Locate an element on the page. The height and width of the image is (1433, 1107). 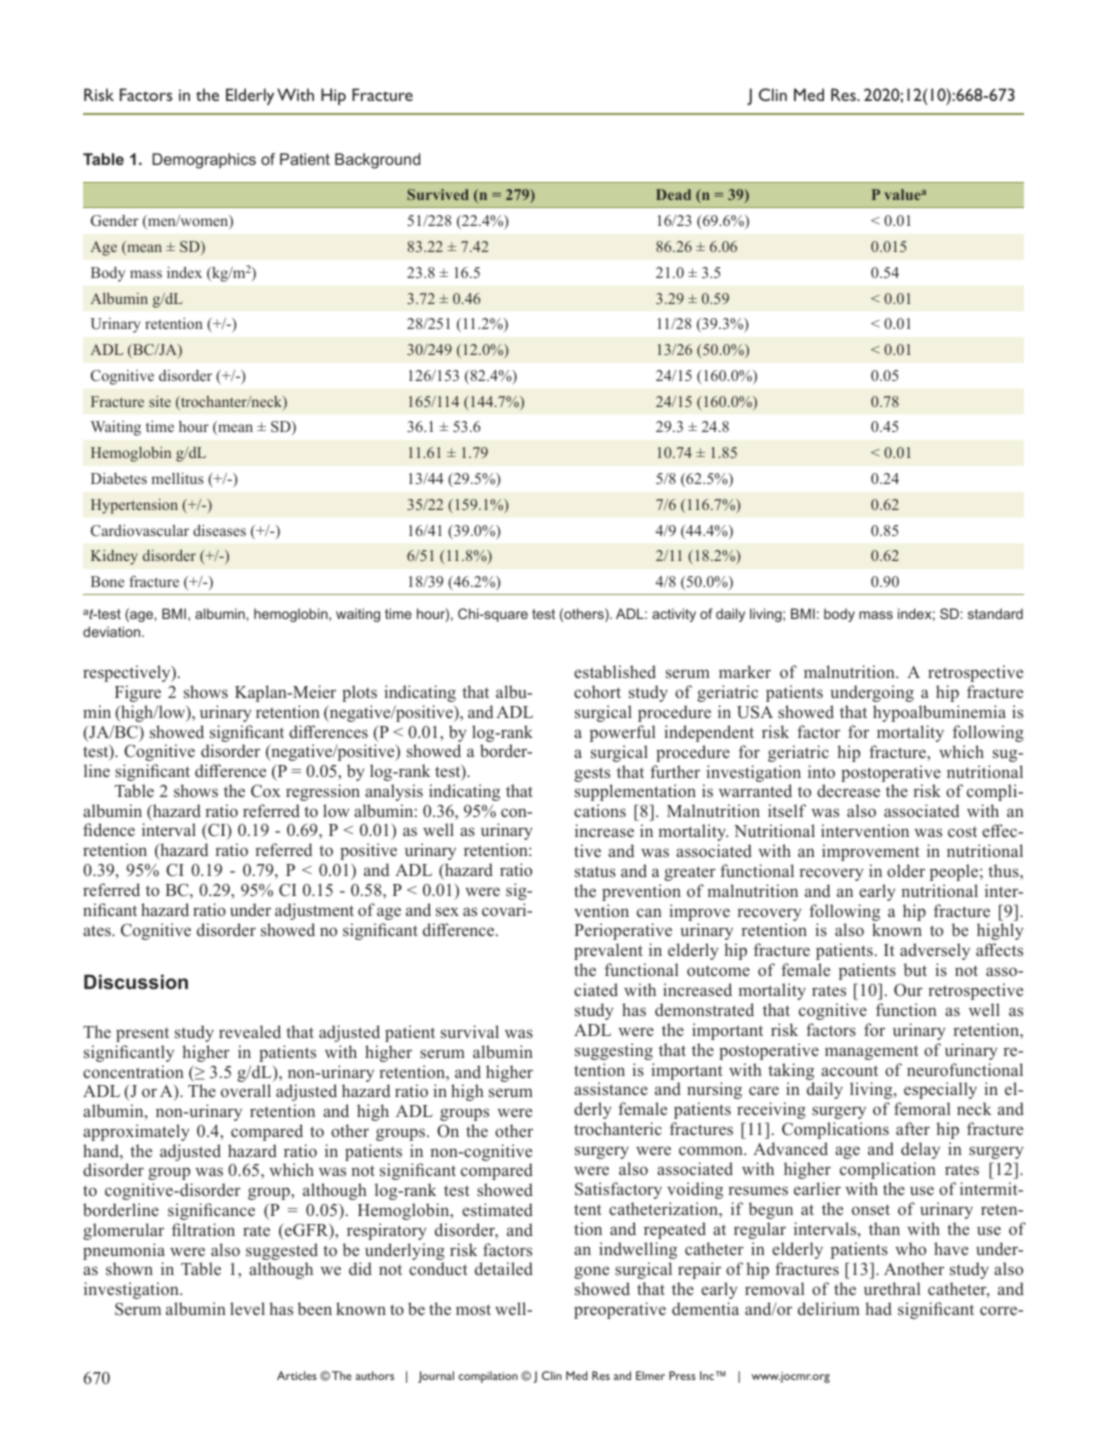
level is located at coordinates (247, 1308).
